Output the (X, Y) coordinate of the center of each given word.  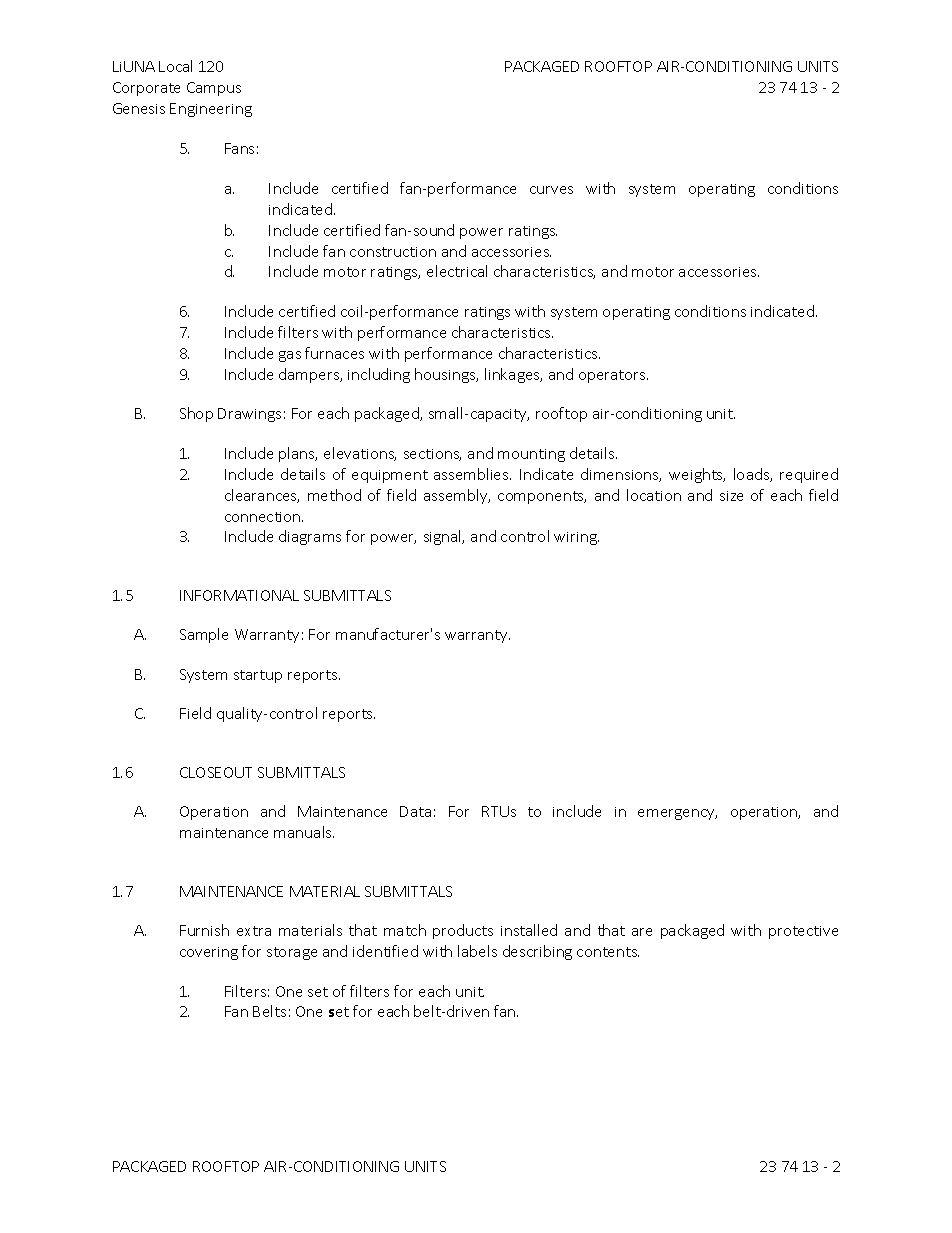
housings (446, 375)
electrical (457, 271)
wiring (576, 538)
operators (613, 376)
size (731, 496)
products (463, 931)
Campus (214, 89)
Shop (196, 414)
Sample (204, 635)
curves (551, 190)
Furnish (204, 930)
